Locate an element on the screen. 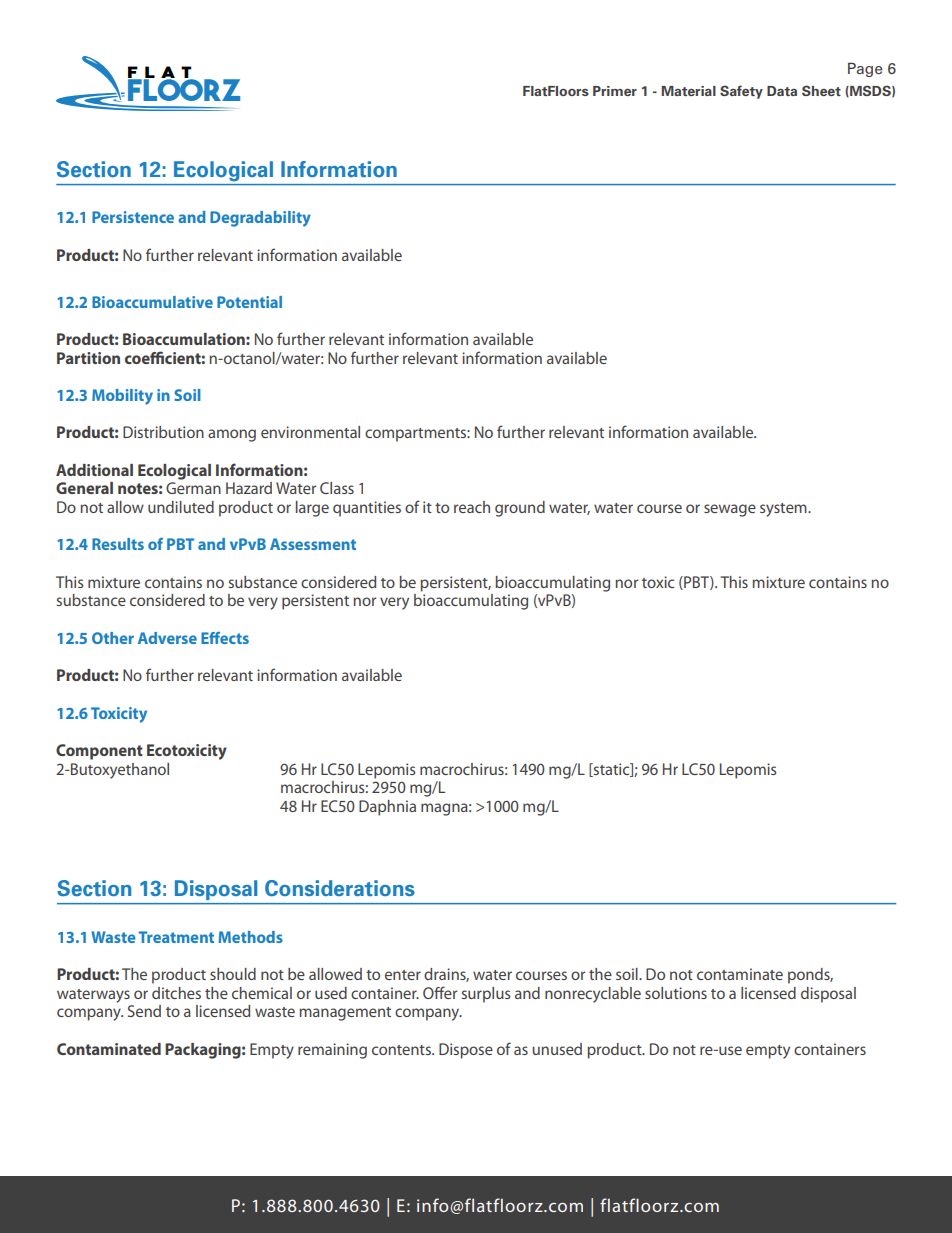  surplus is located at coordinates (486, 995).
